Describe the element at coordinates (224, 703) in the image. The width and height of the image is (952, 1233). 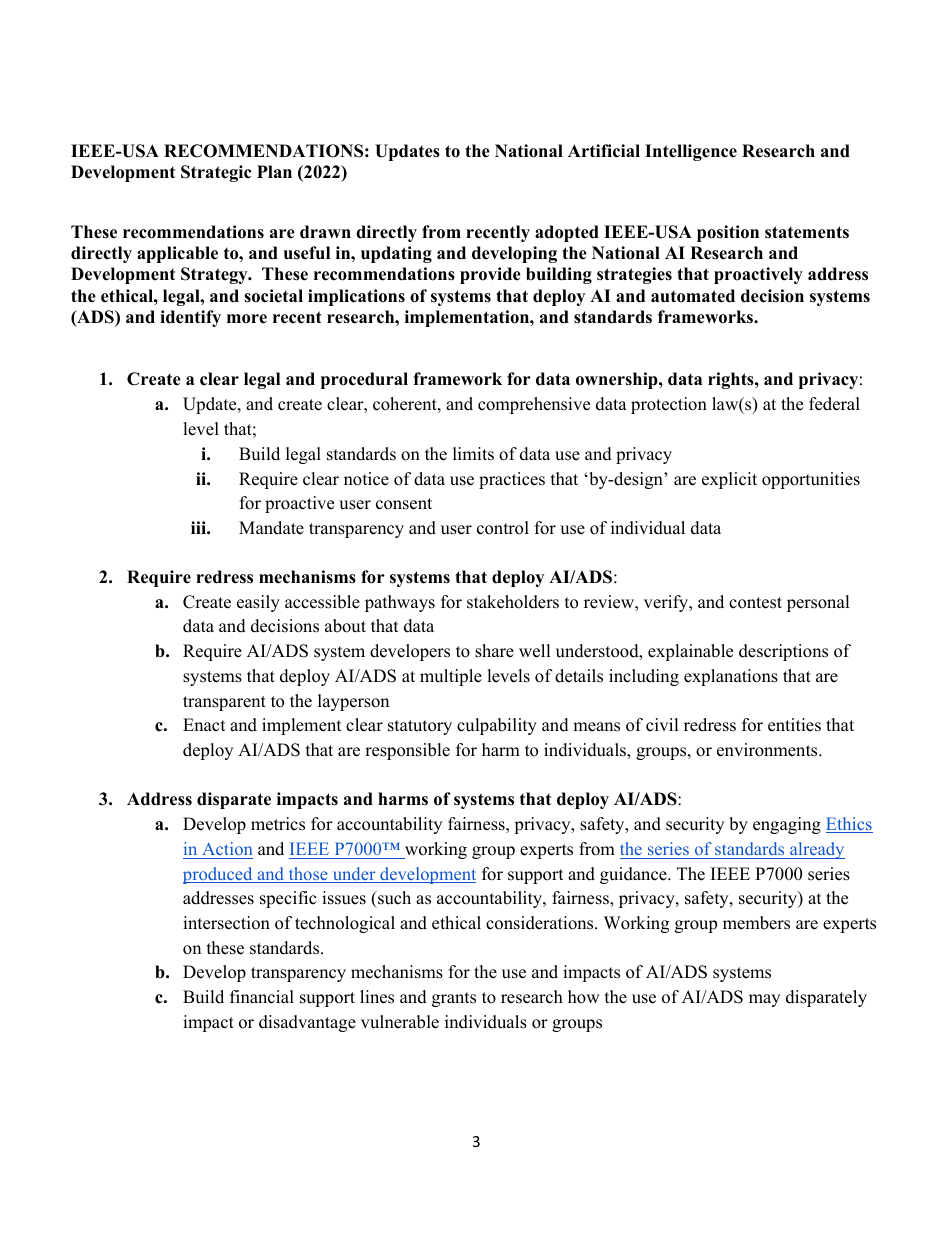
I see `transparent` at that location.
